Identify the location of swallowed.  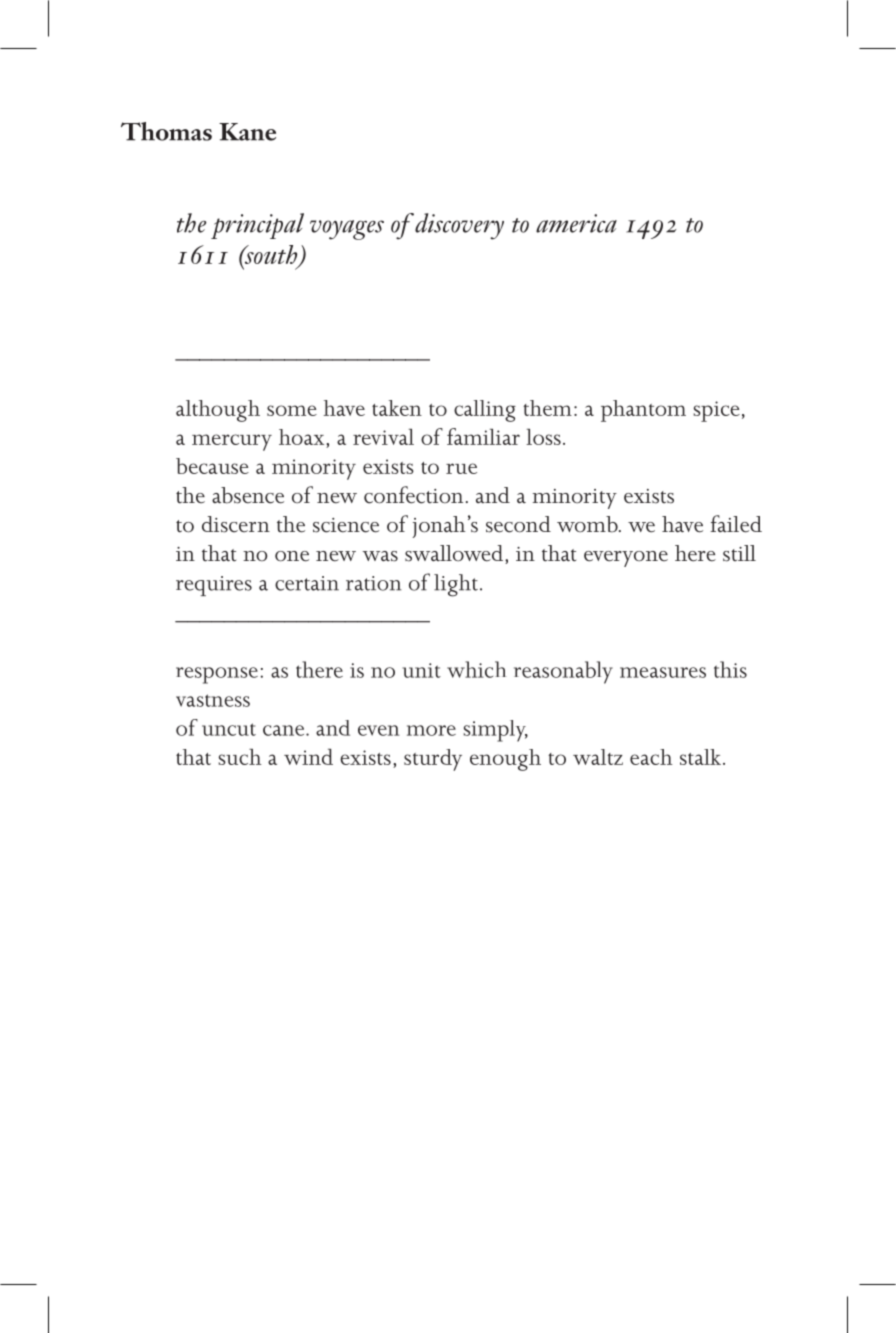
(455, 554).
